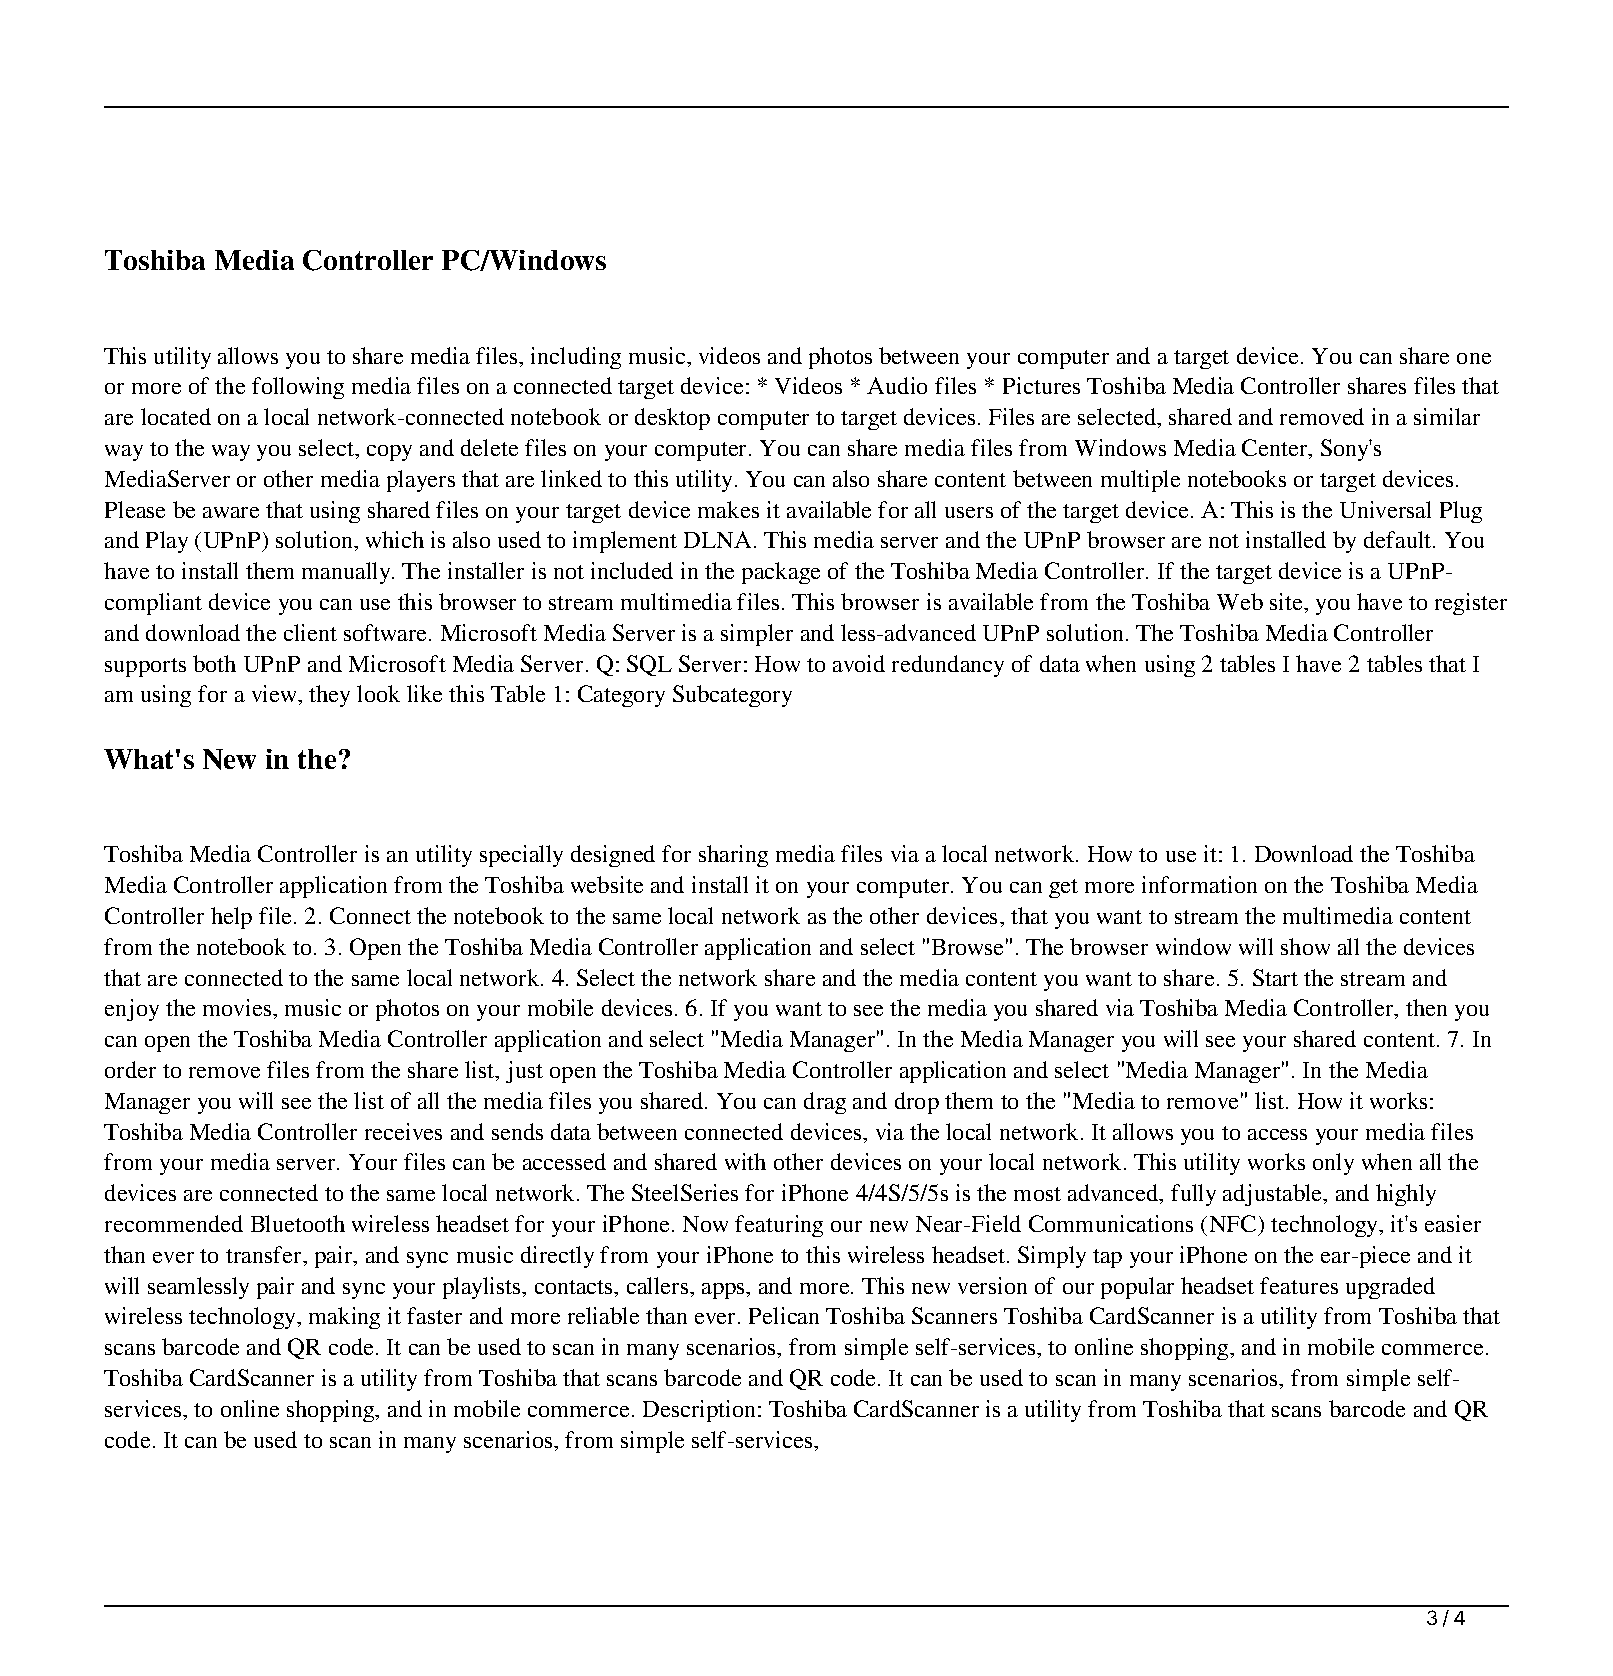 The image size is (1613, 1676). What do you see at coordinates (298, 388) in the document?
I see `following` at bounding box center [298, 388].
